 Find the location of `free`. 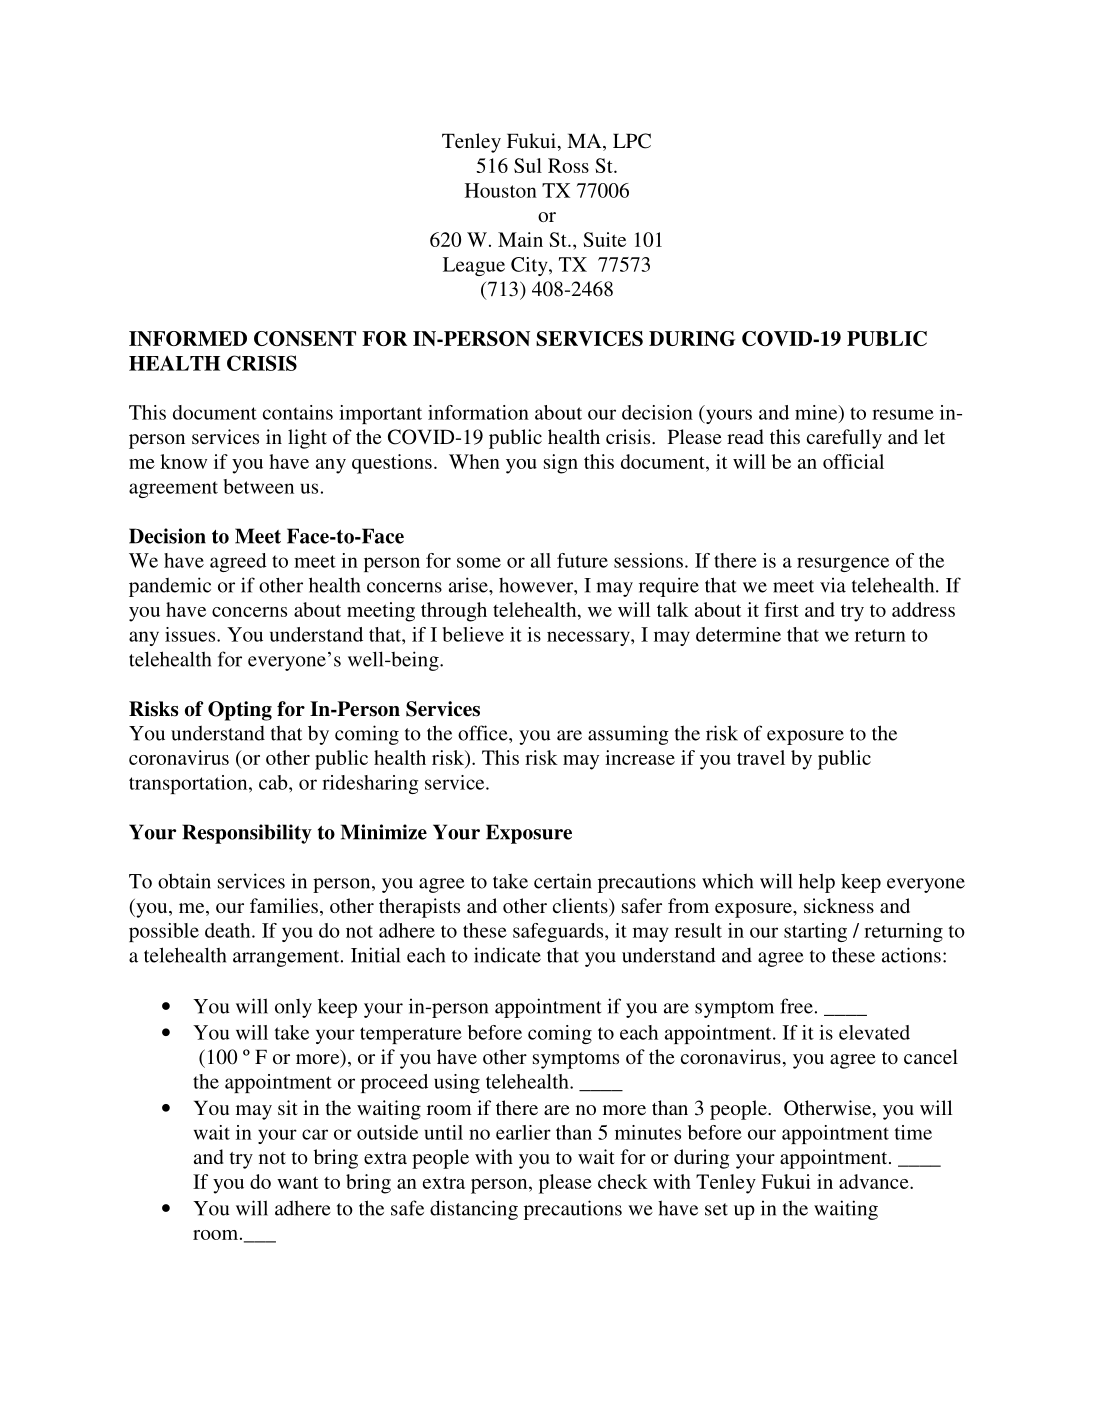

free is located at coordinates (796, 1006).
